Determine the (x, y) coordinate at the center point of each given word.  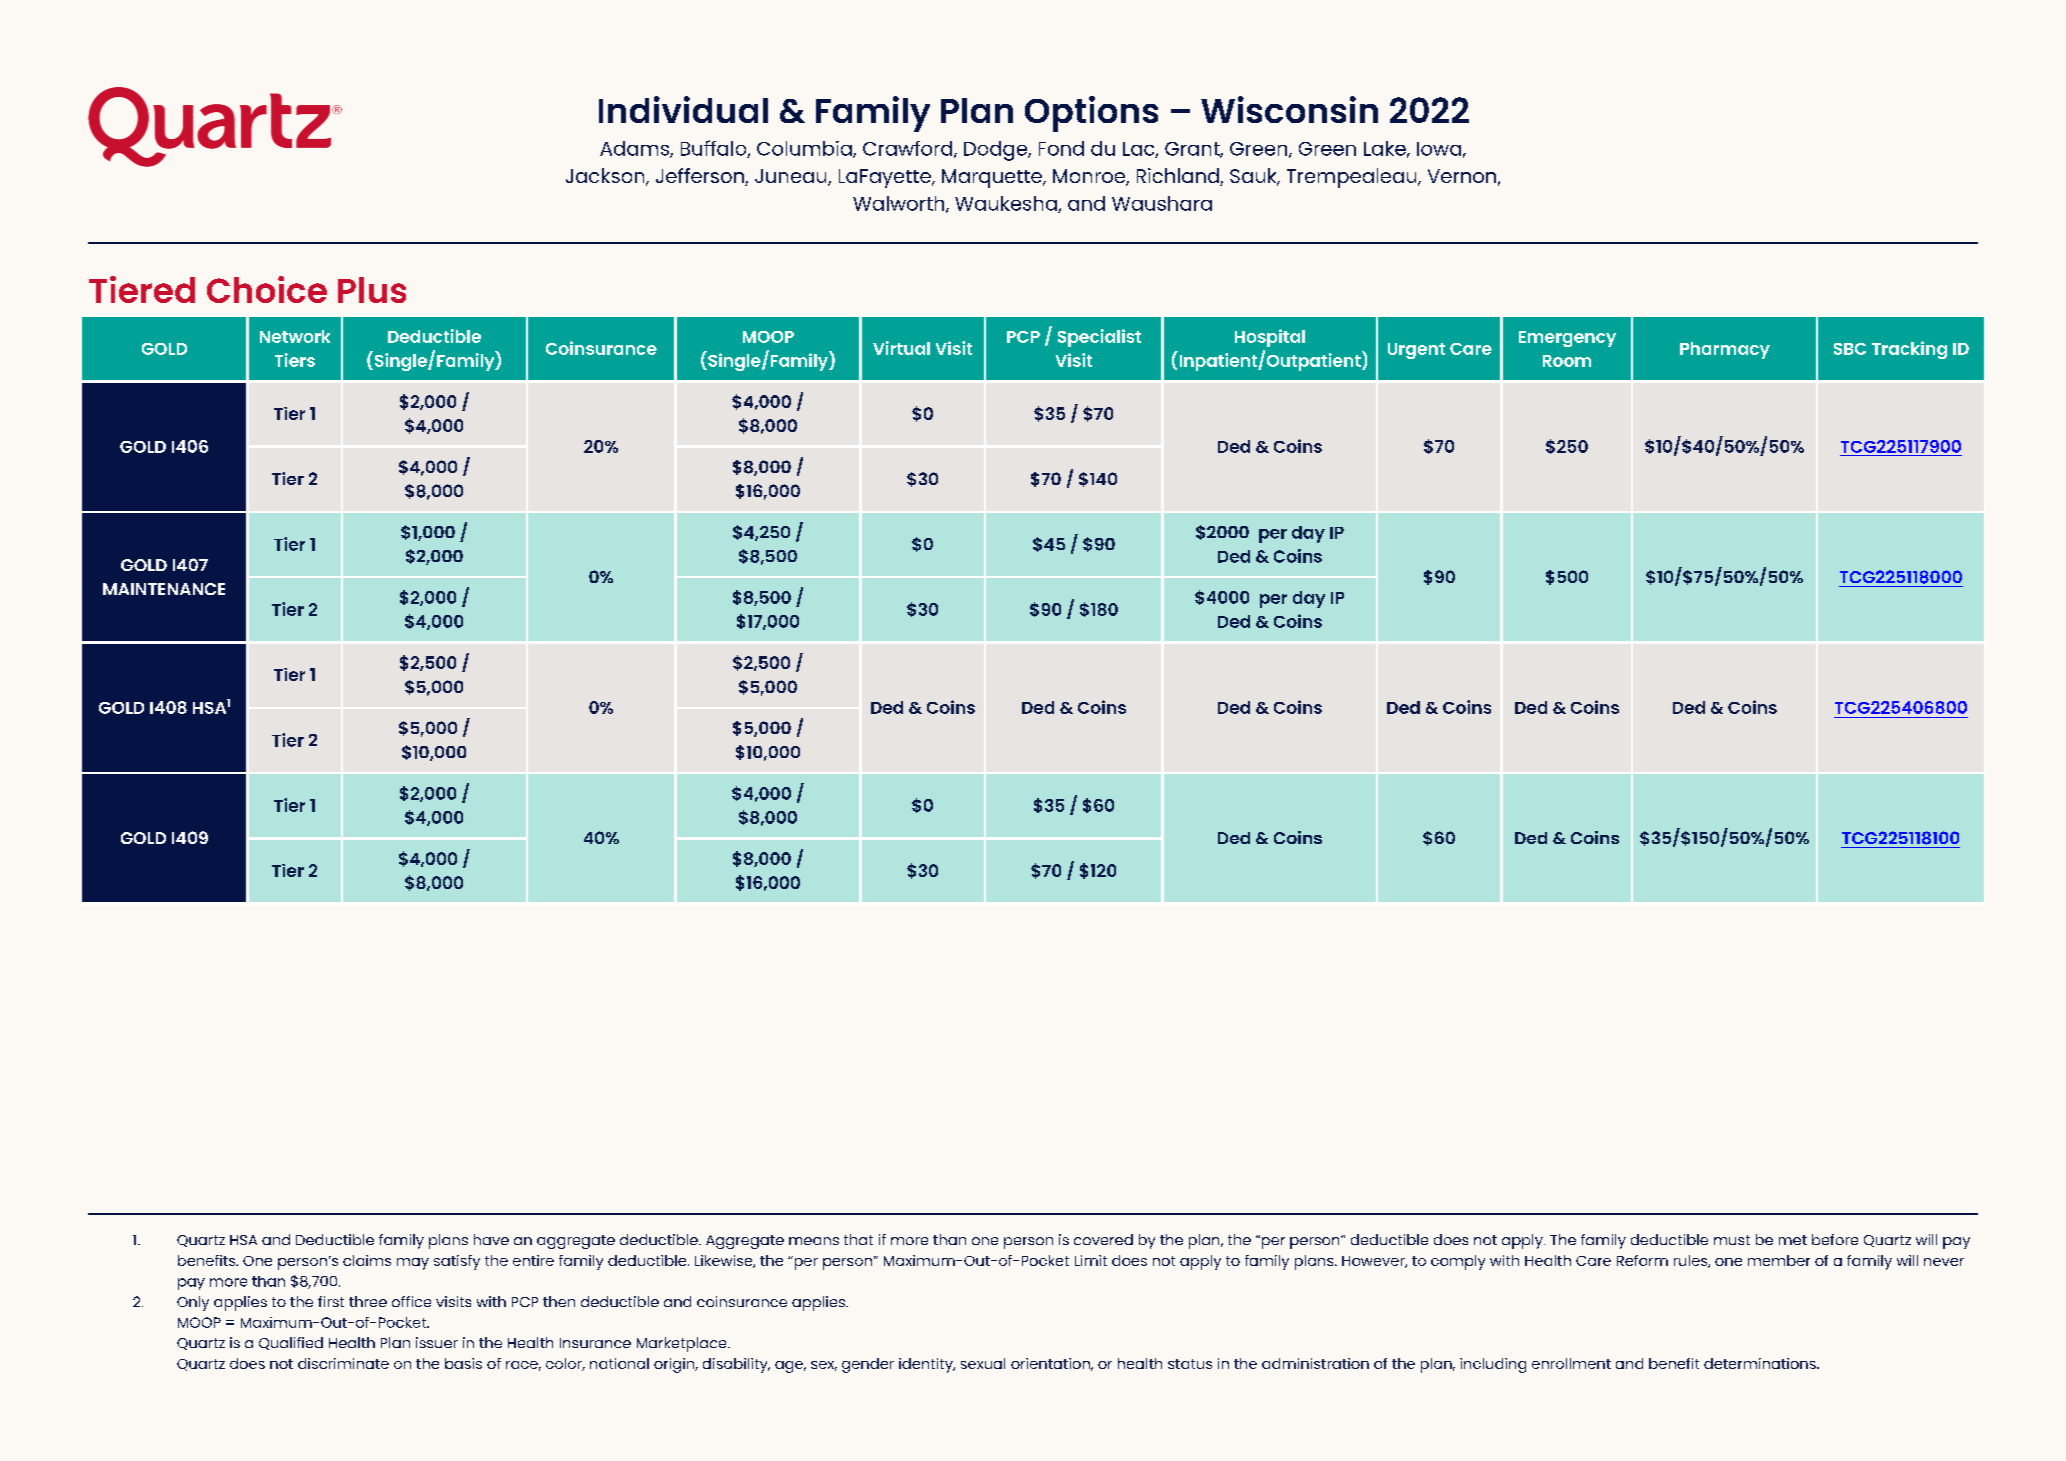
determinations (1761, 1363)
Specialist (1099, 338)
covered (1103, 1239)
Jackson (606, 177)
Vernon (1462, 176)
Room (1567, 361)
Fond (1061, 148)
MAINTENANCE (164, 589)
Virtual (901, 348)
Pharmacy (1725, 350)
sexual (983, 1363)
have (491, 1239)
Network (295, 336)
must (1732, 1240)
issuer (437, 1342)
